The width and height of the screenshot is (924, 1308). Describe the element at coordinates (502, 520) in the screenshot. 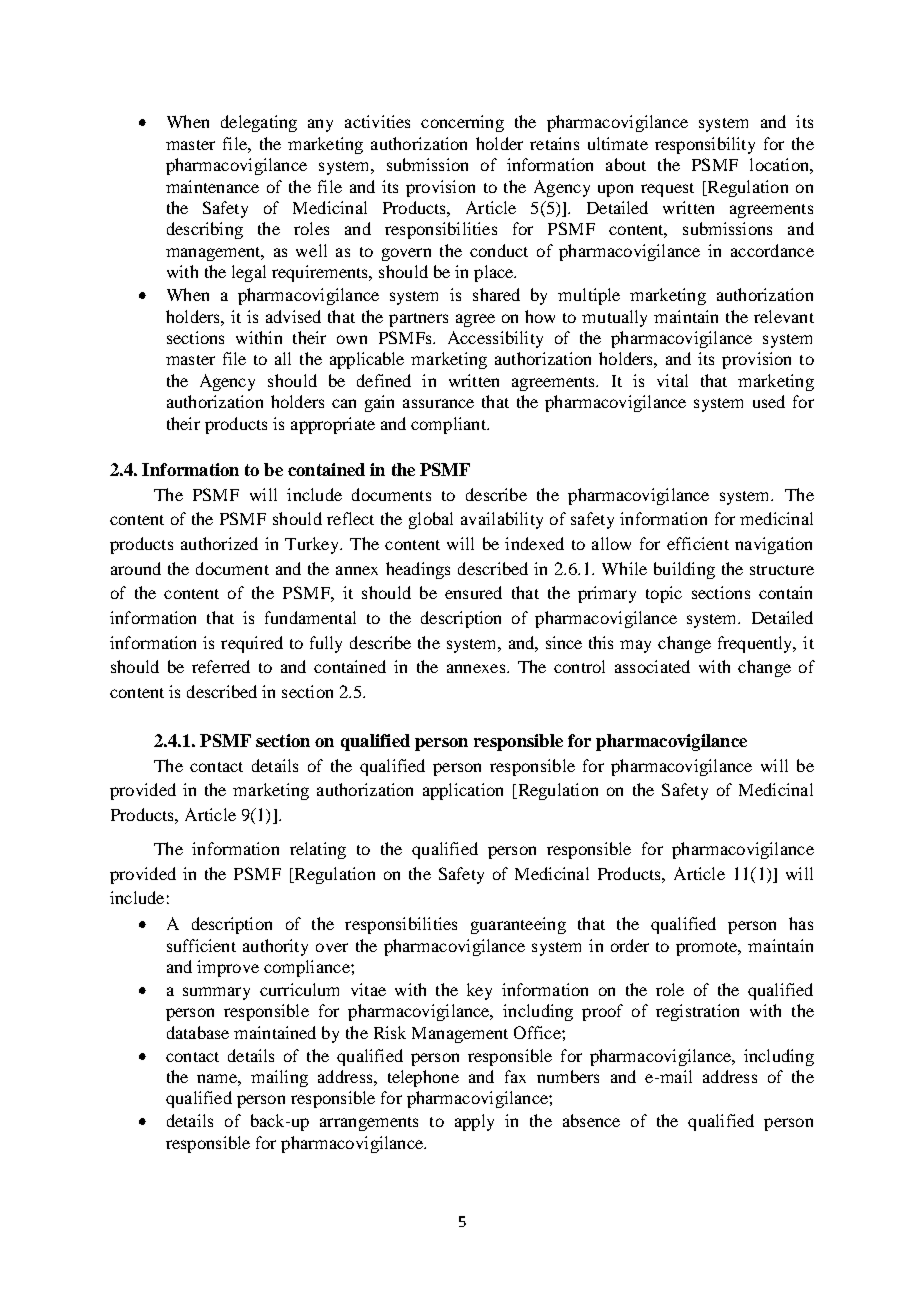

I see `availability` at that location.
